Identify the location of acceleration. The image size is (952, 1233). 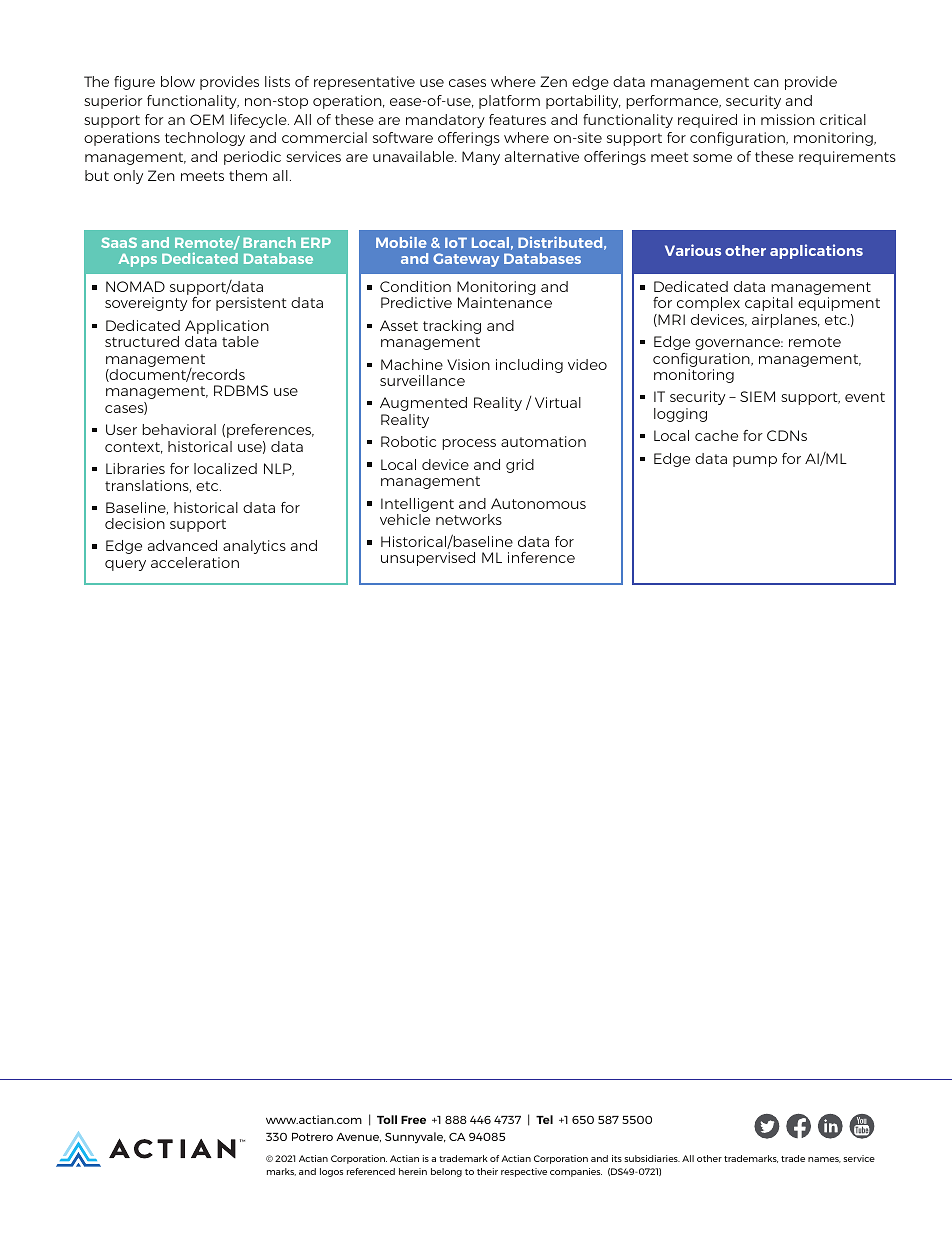
(195, 562).
